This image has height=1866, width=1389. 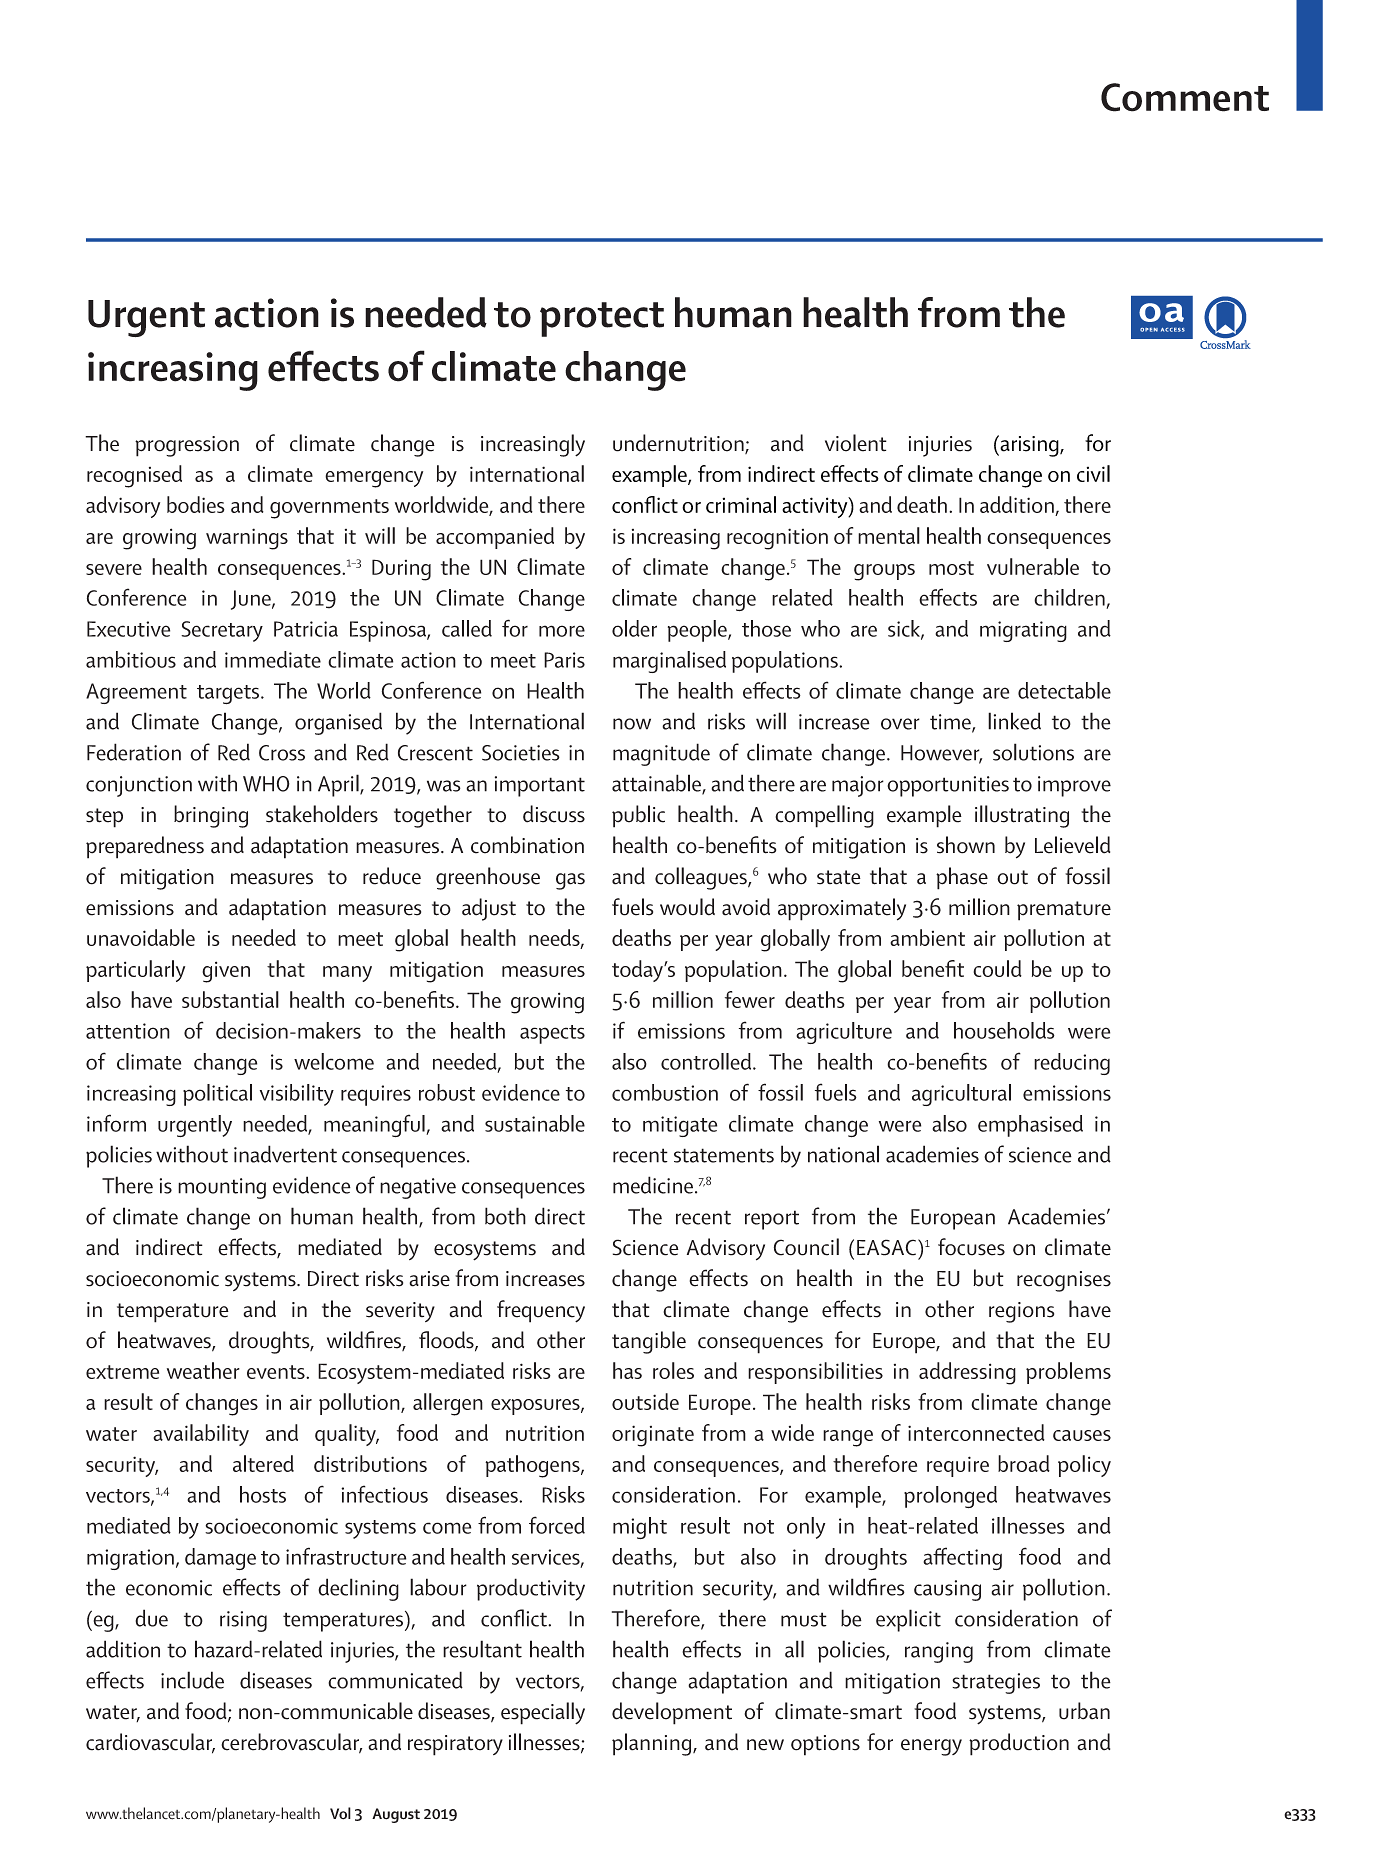 I want to click on would, so click(x=687, y=907).
